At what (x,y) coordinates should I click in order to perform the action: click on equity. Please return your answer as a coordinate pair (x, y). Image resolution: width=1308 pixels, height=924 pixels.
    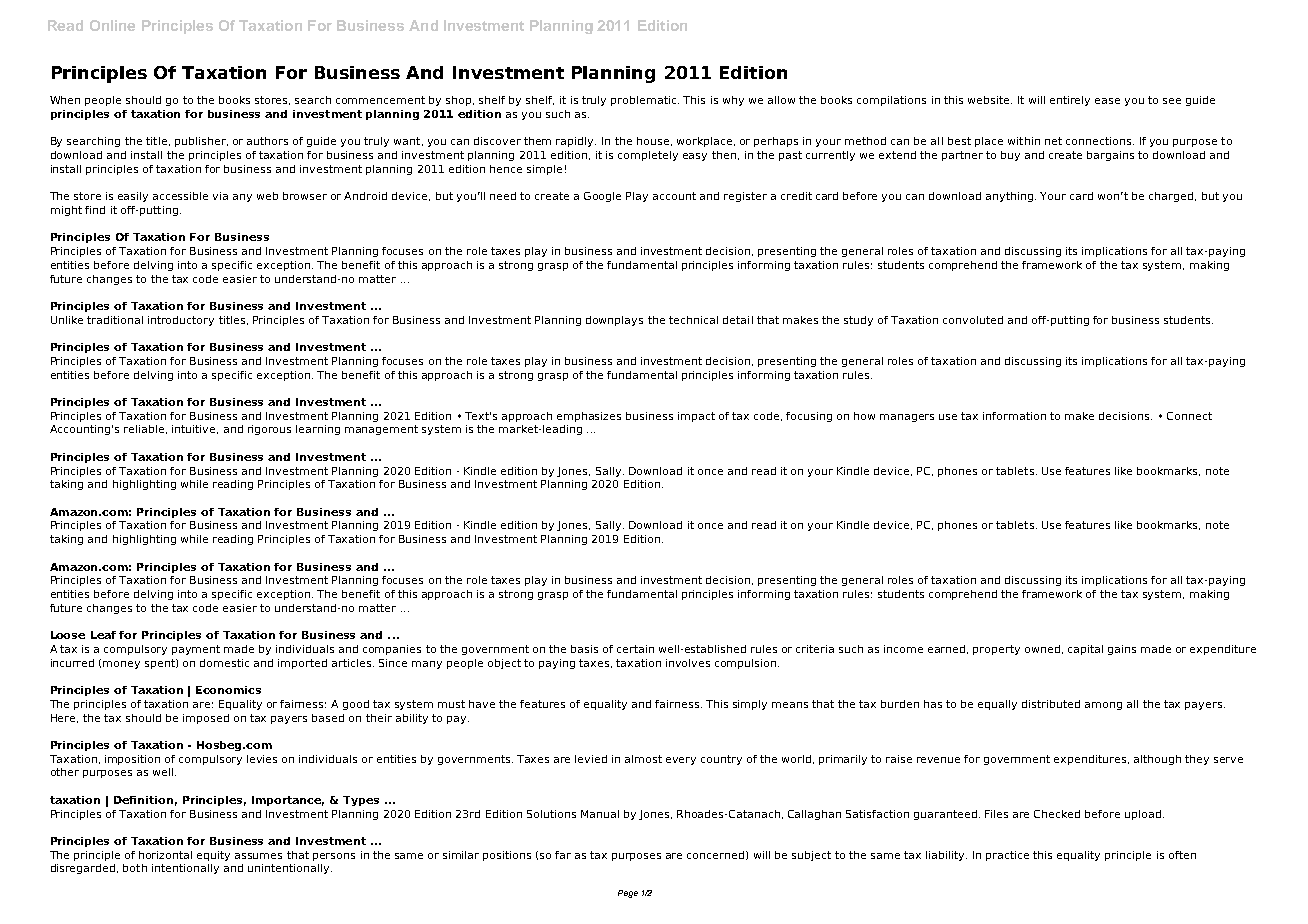
    Looking at the image, I should click on (213, 856).
